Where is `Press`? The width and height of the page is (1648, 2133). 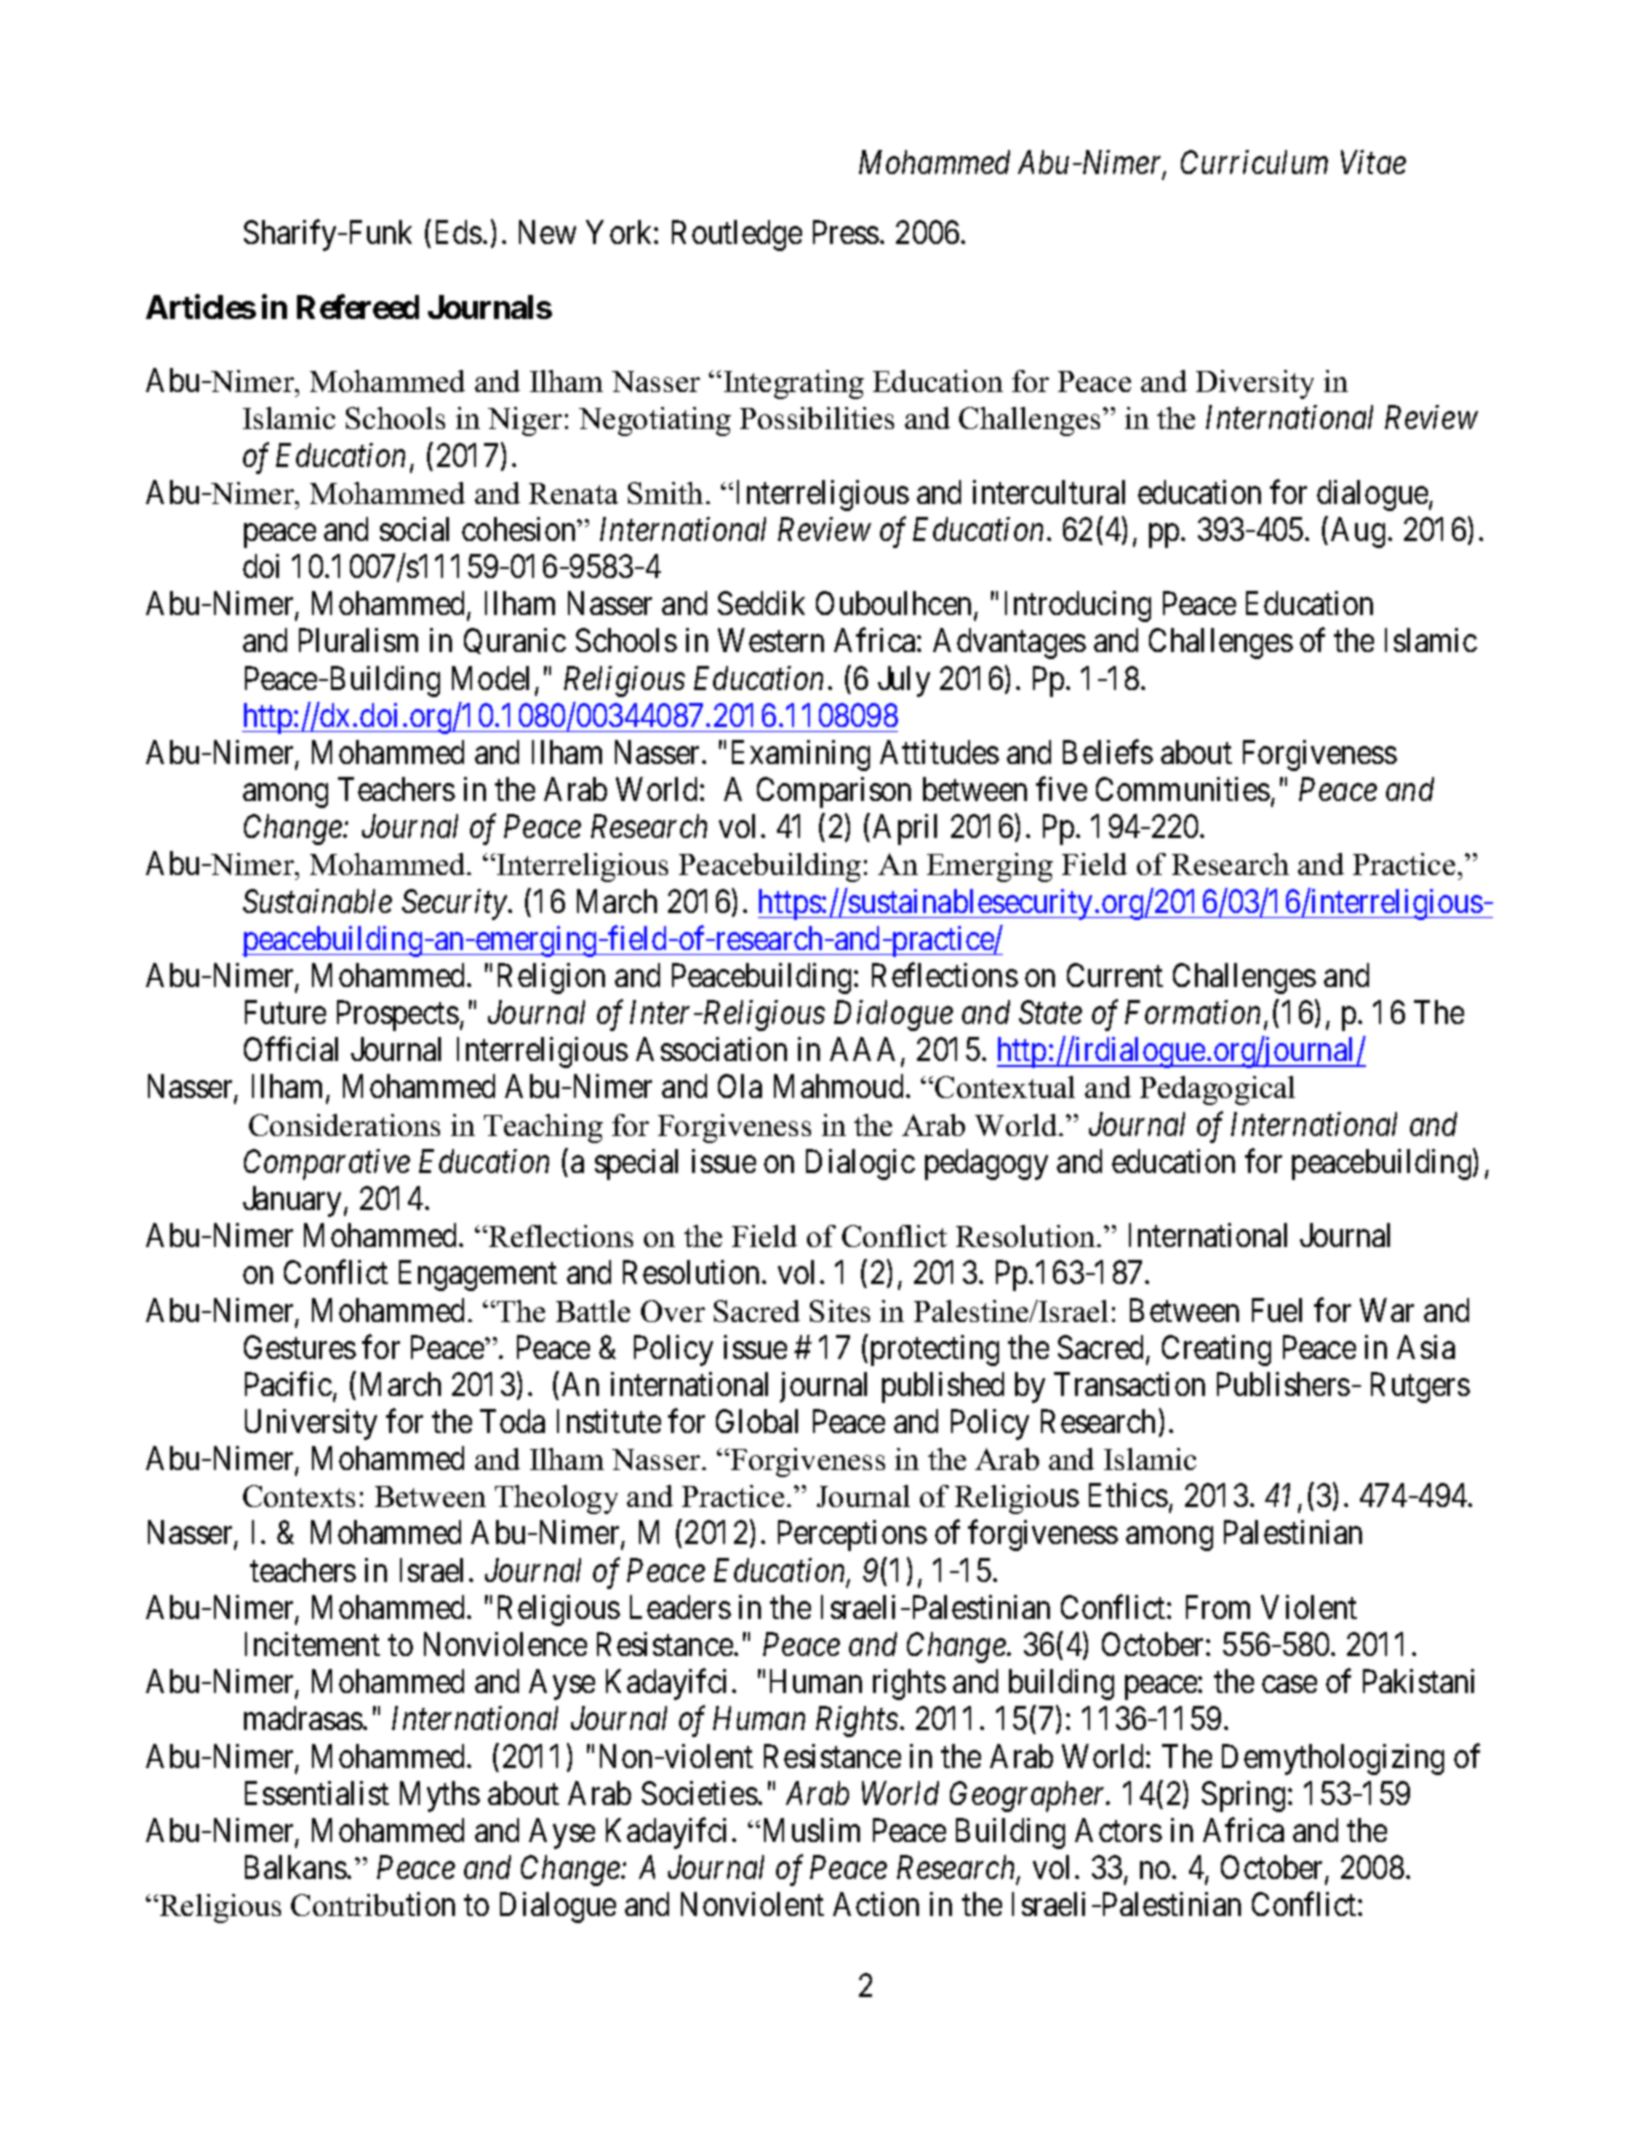 Press is located at coordinates (846, 232).
